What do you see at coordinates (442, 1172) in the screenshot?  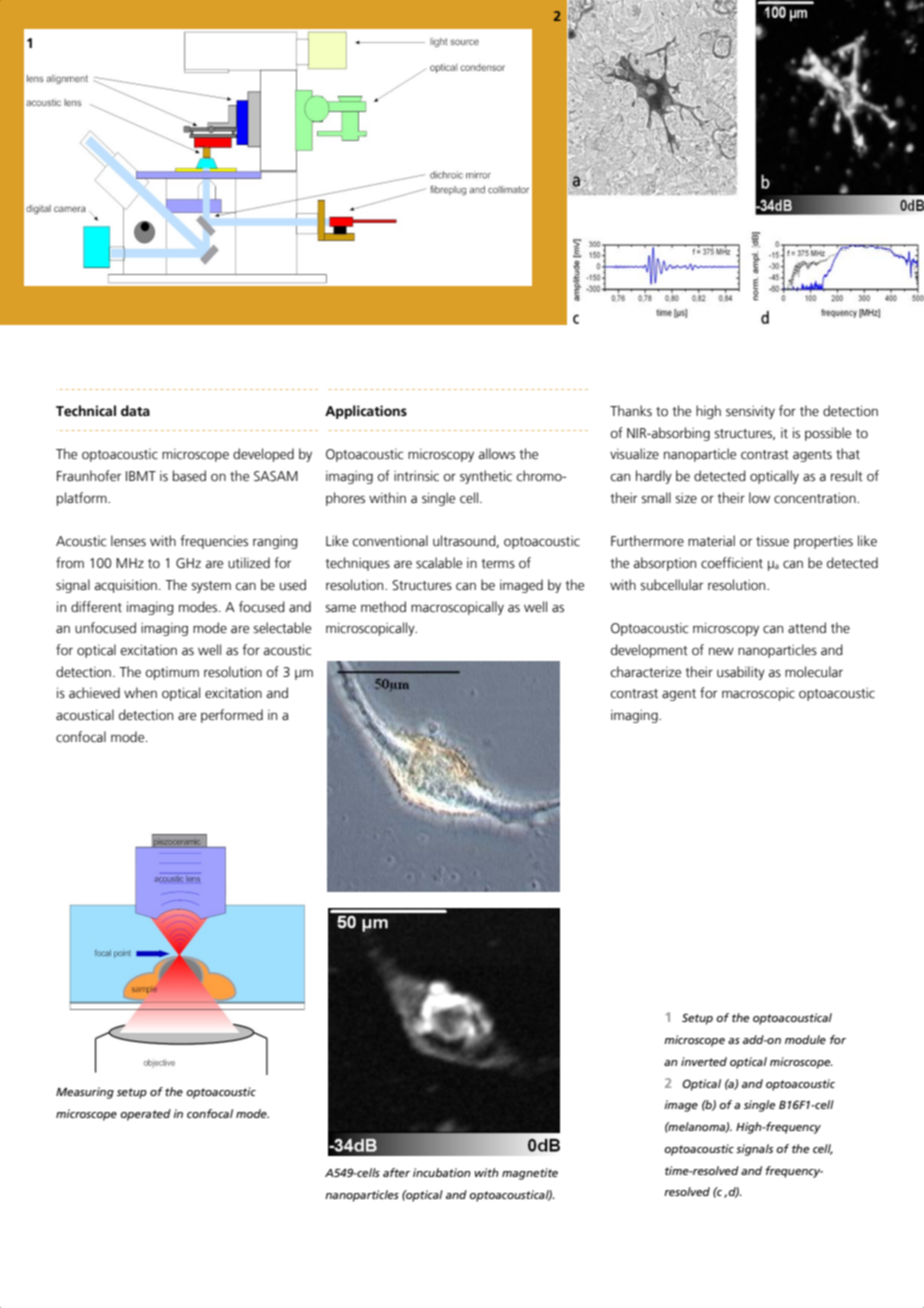 I see `incubation` at bounding box center [442, 1172].
